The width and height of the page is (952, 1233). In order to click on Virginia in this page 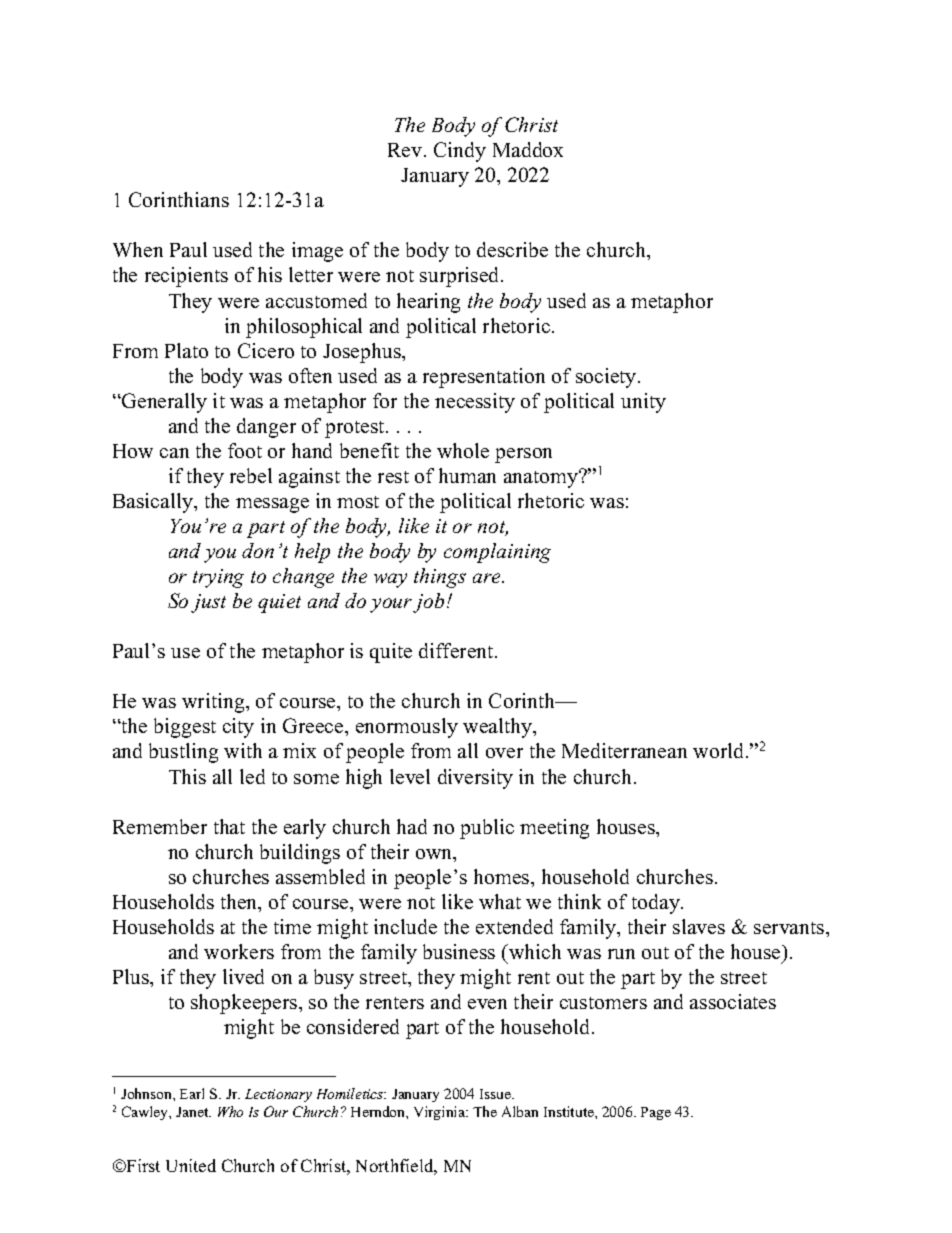, I will do `click(441, 1113)`.
